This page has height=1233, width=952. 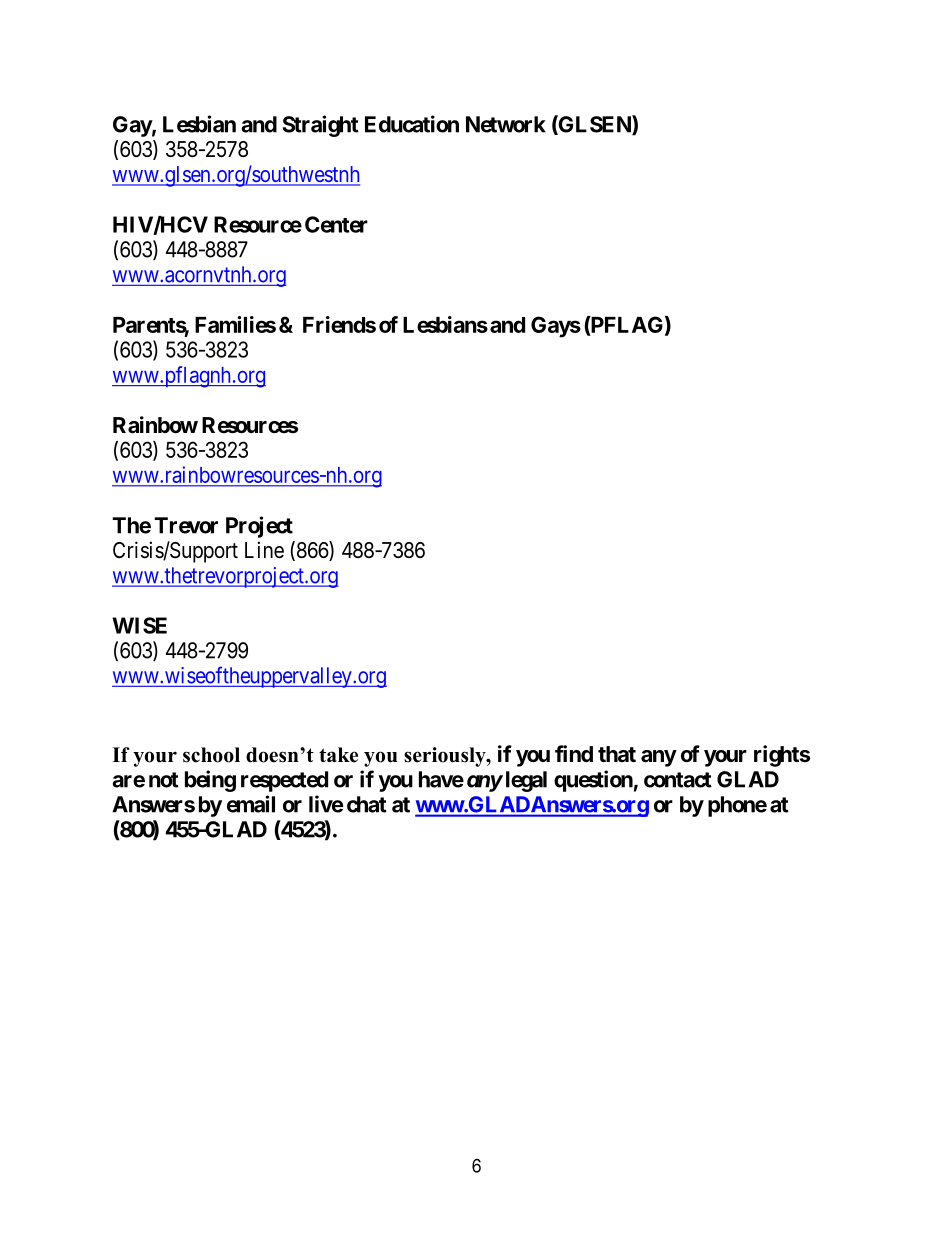 What do you see at coordinates (506, 124) in the page?
I see `Network` at bounding box center [506, 124].
